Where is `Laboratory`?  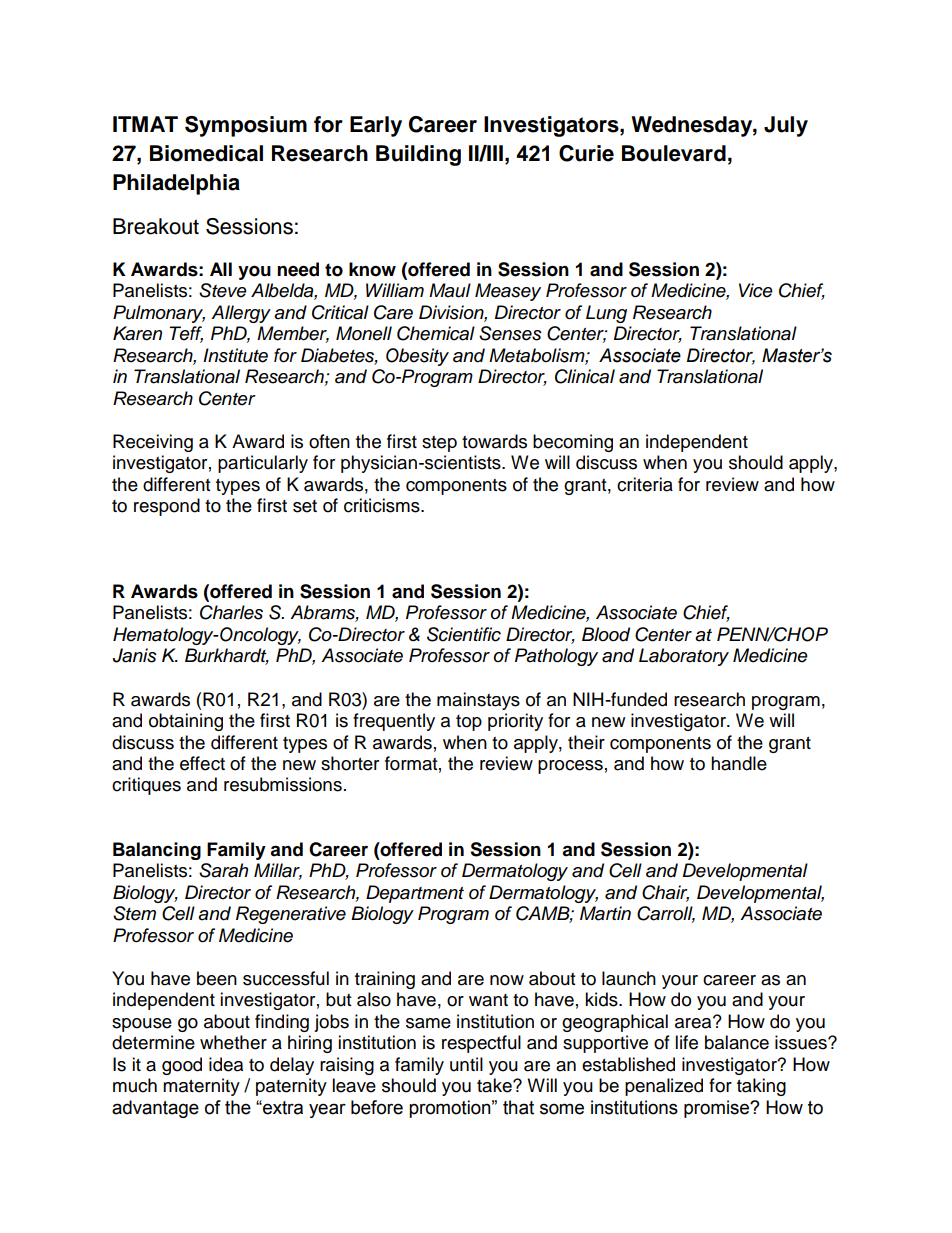 Laboratory is located at coordinates (684, 657).
